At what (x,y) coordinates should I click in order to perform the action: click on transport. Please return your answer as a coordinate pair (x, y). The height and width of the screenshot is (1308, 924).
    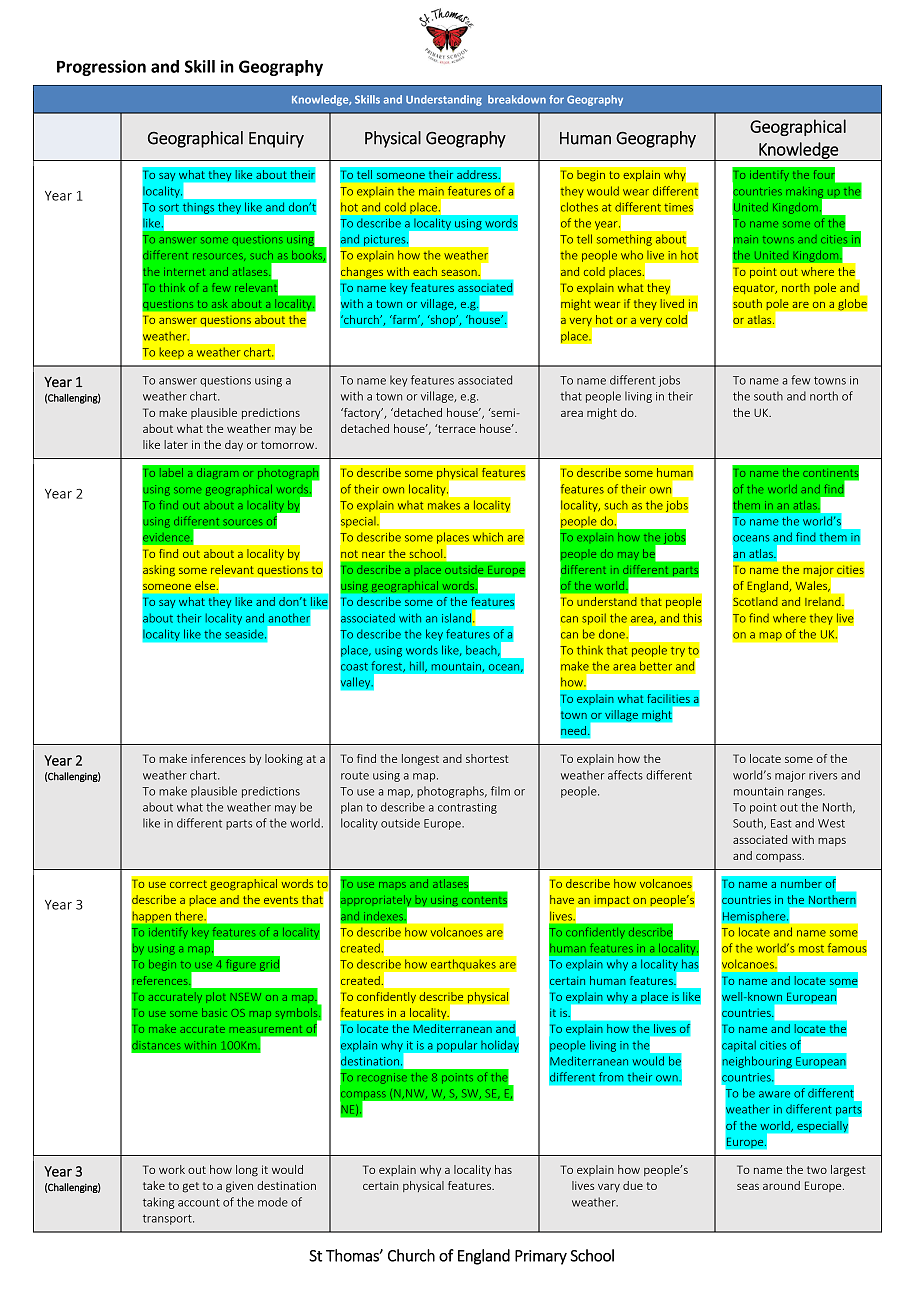
    Looking at the image, I should click on (168, 1219).
